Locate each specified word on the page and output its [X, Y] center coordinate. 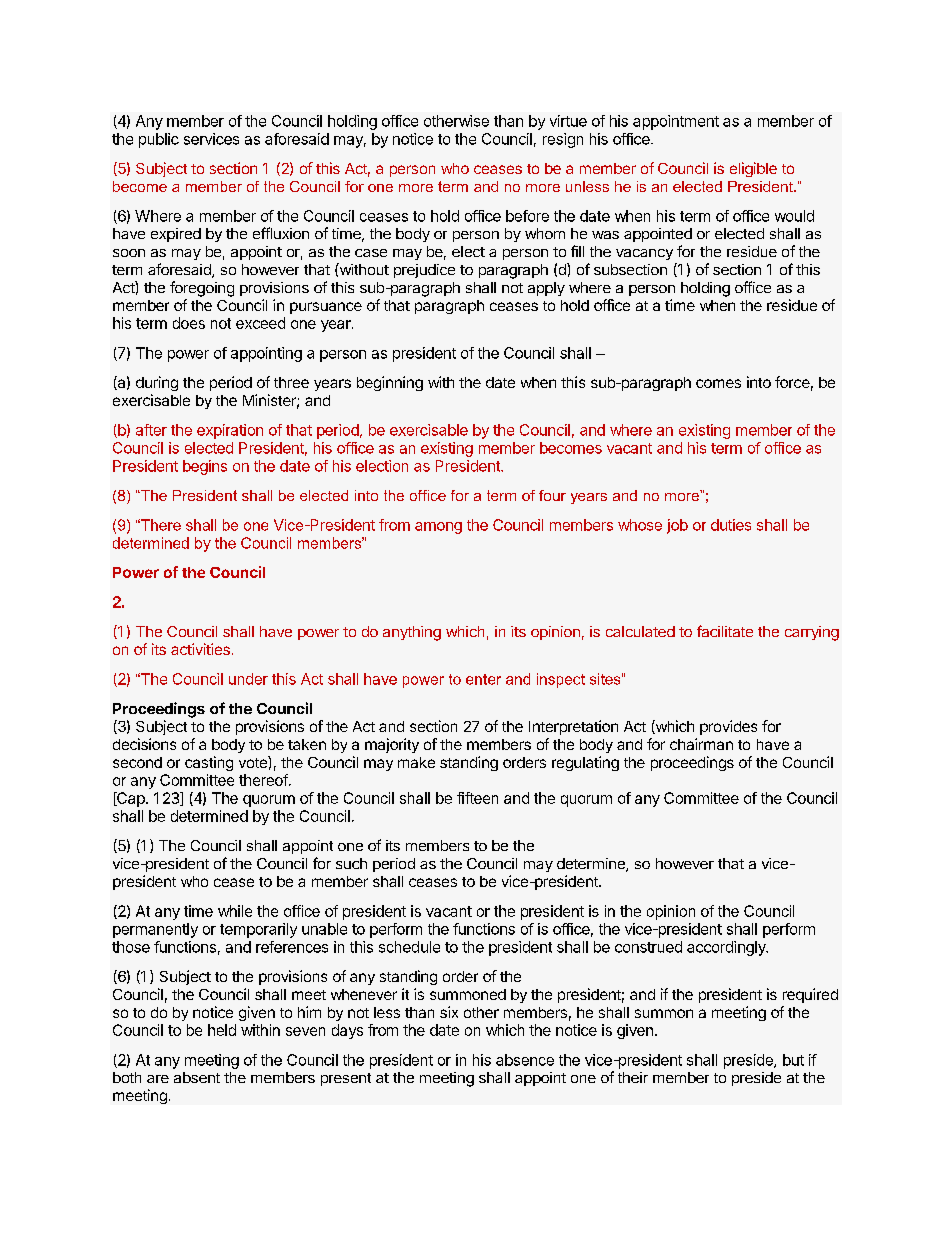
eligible [753, 169]
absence [525, 1060]
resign [563, 140]
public [159, 140]
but [793, 1060]
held [222, 1030]
